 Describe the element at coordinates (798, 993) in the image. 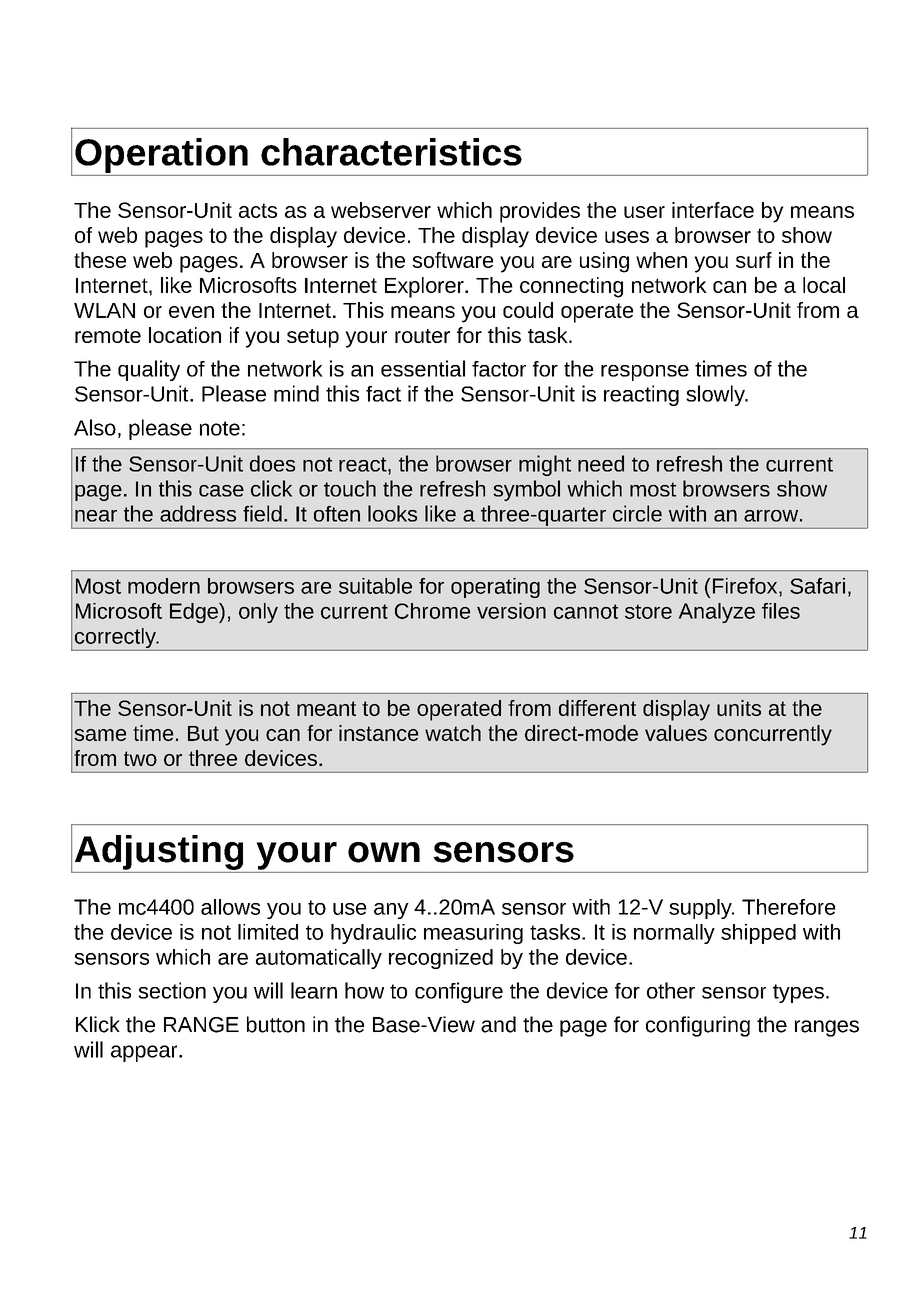

I see `types` at that location.
